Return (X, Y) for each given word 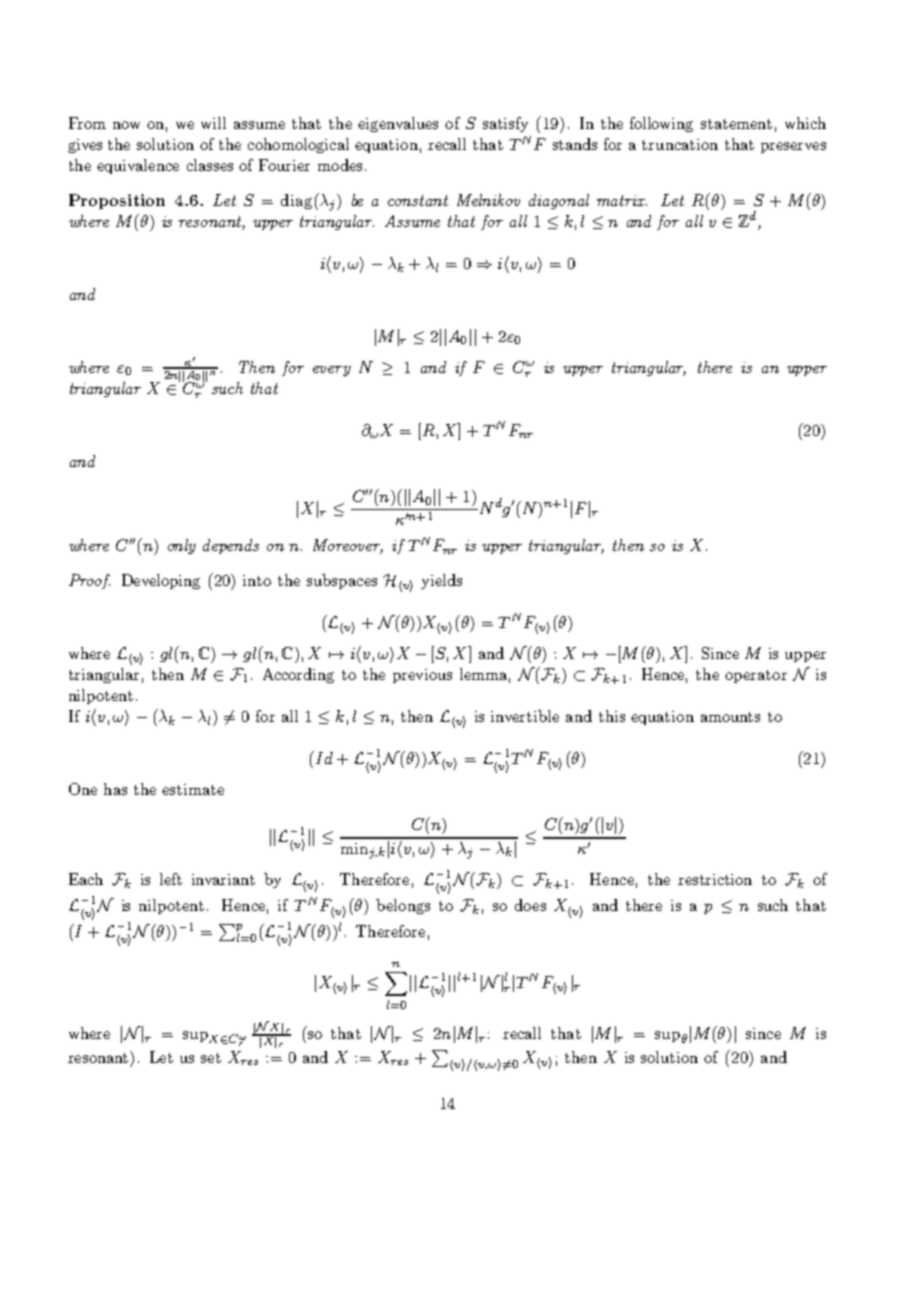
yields (441, 581)
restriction (715, 879)
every (332, 371)
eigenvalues (398, 124)
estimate (193, 789)
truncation (680, 144)
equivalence (138, 166)
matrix (622, 200)
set (211, 1058)
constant (418, 200)
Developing (161, 581)
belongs (403, 906)
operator (756, 676)
